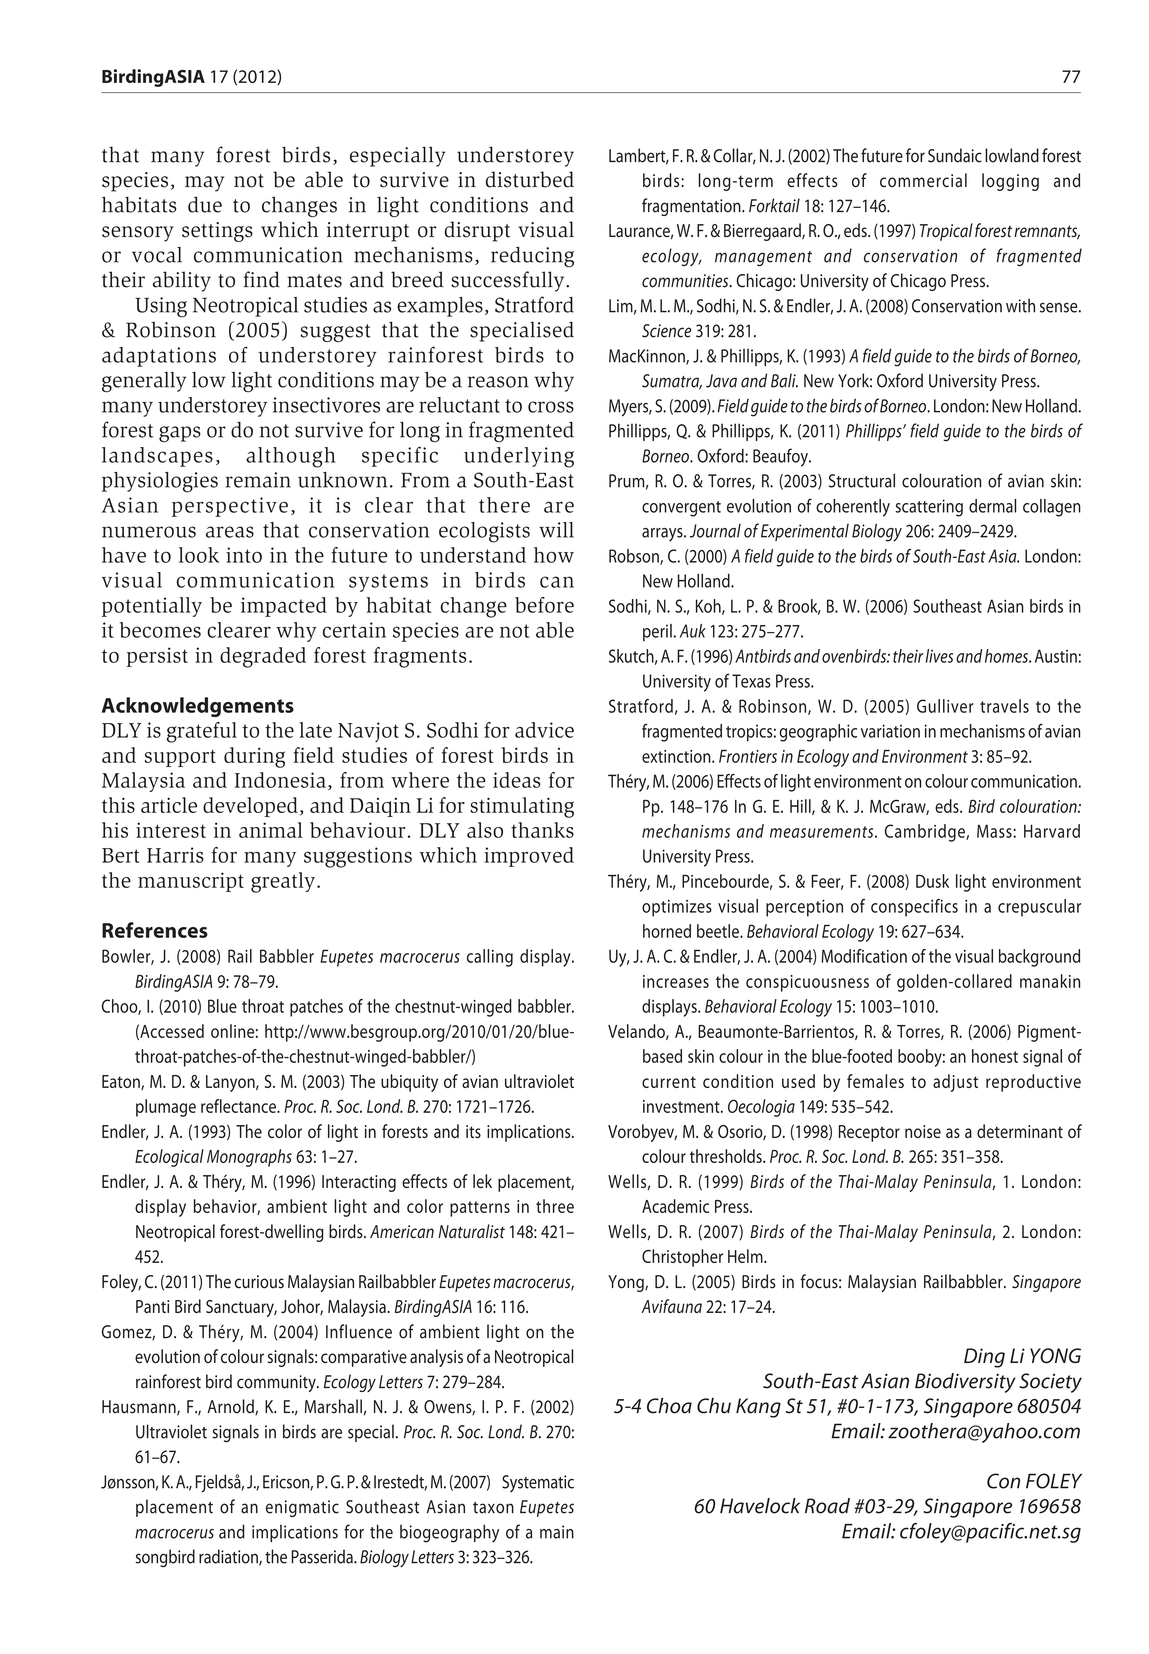 The height and width of the image is (1654, 1149). Describe the element at coordinates (205, 204) in the image. I see `due` at that location.
